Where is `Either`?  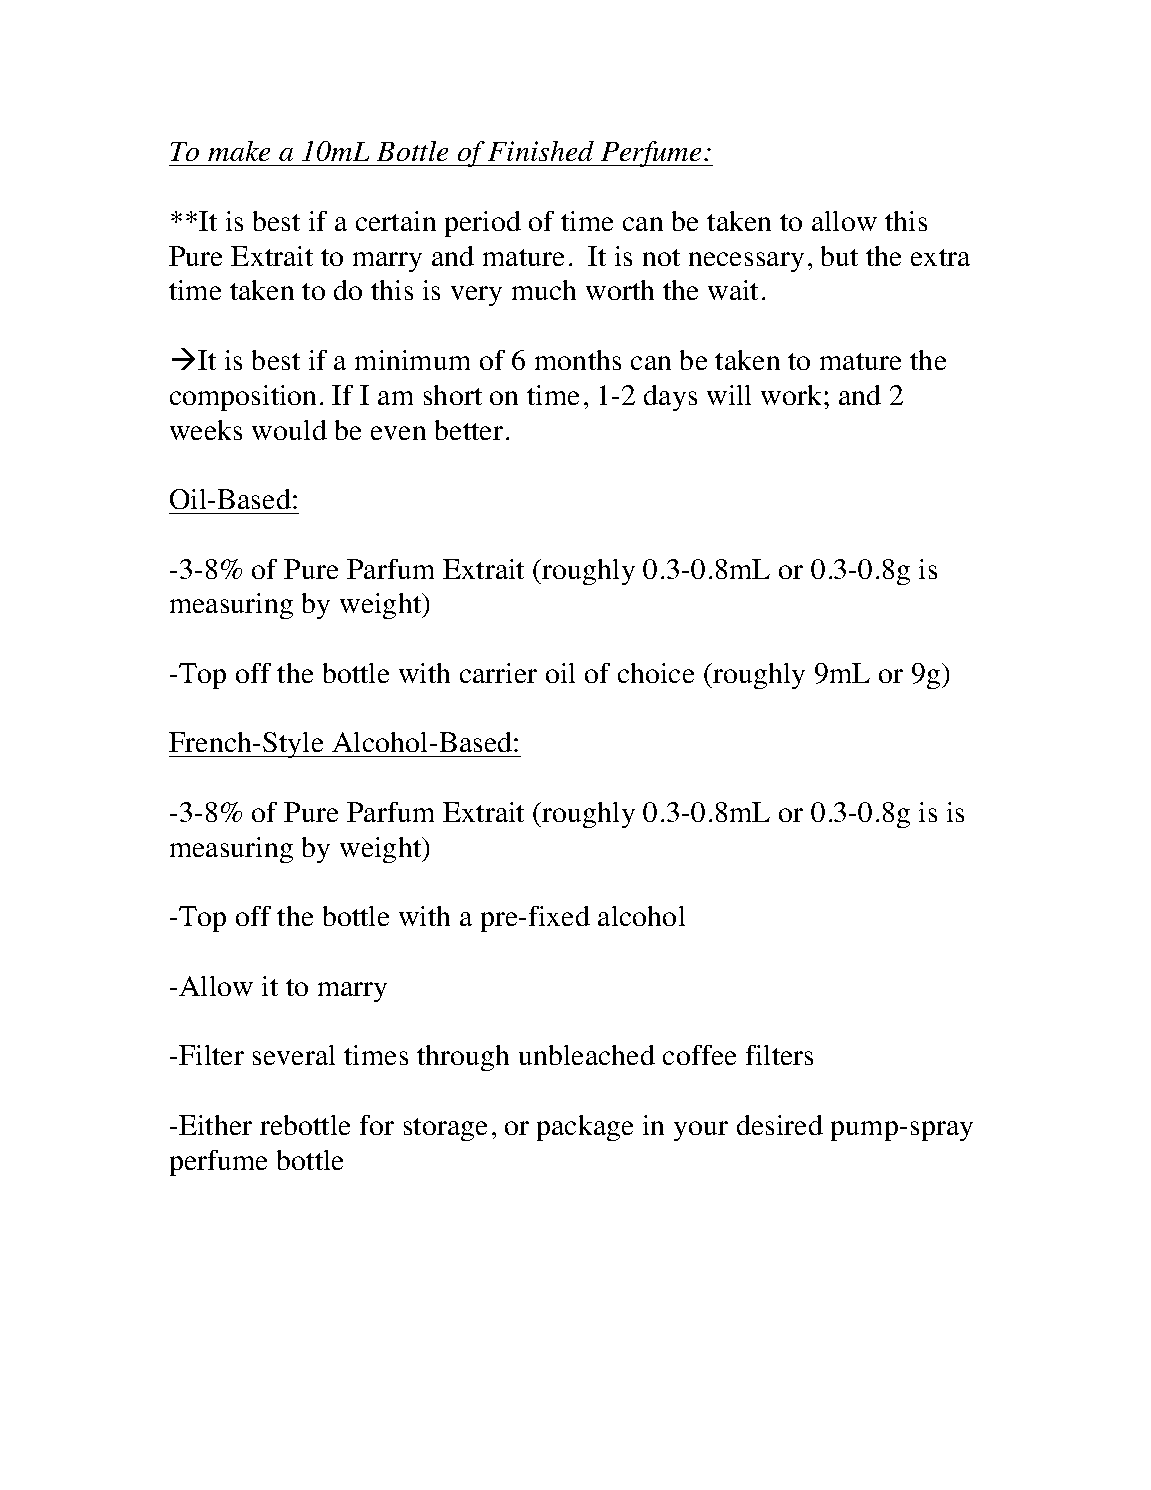 Either is located at coordinates (215, 1125).
